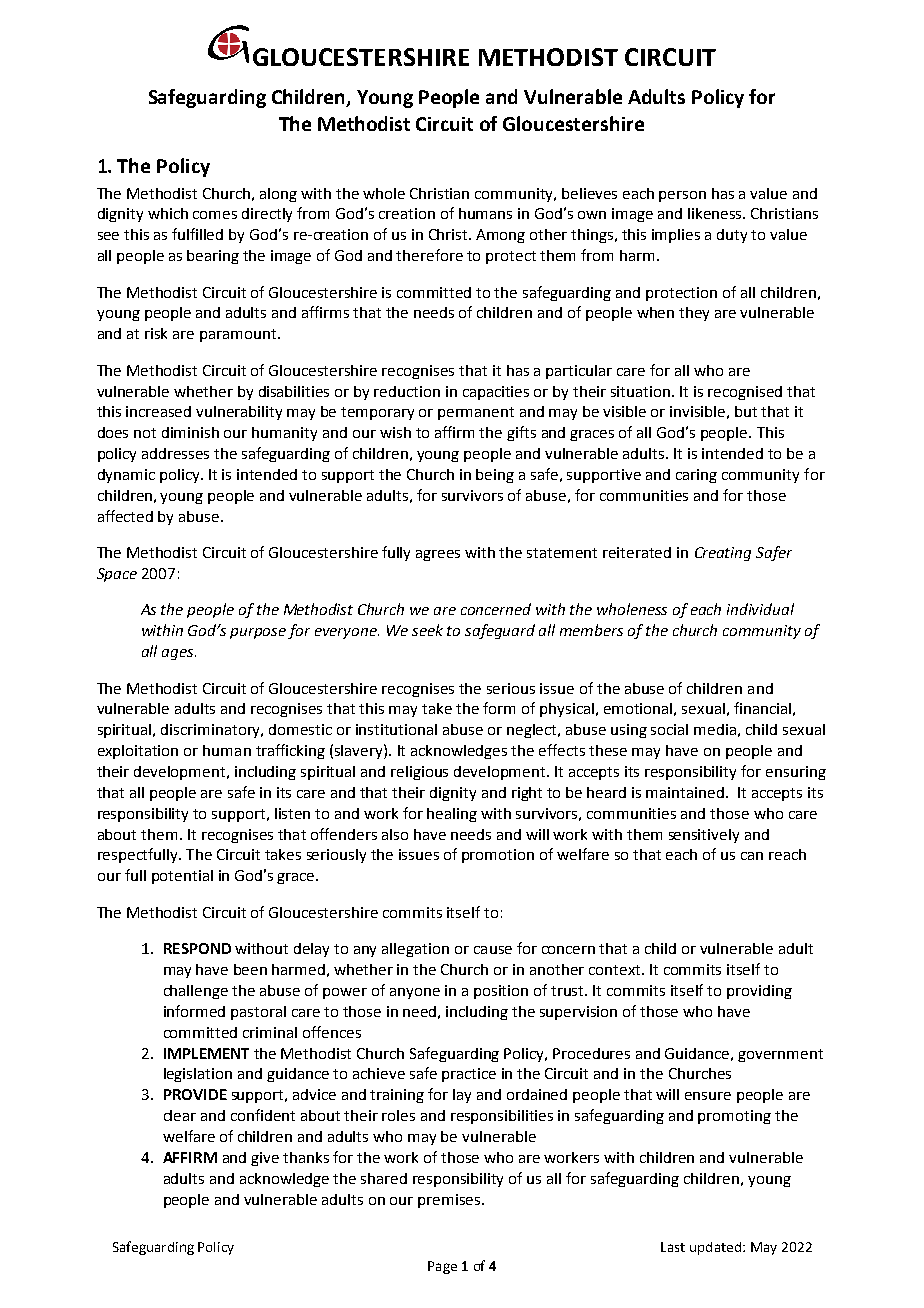 This page has width=924, height=1308. I want to click on likeness, so click(716, 213).
